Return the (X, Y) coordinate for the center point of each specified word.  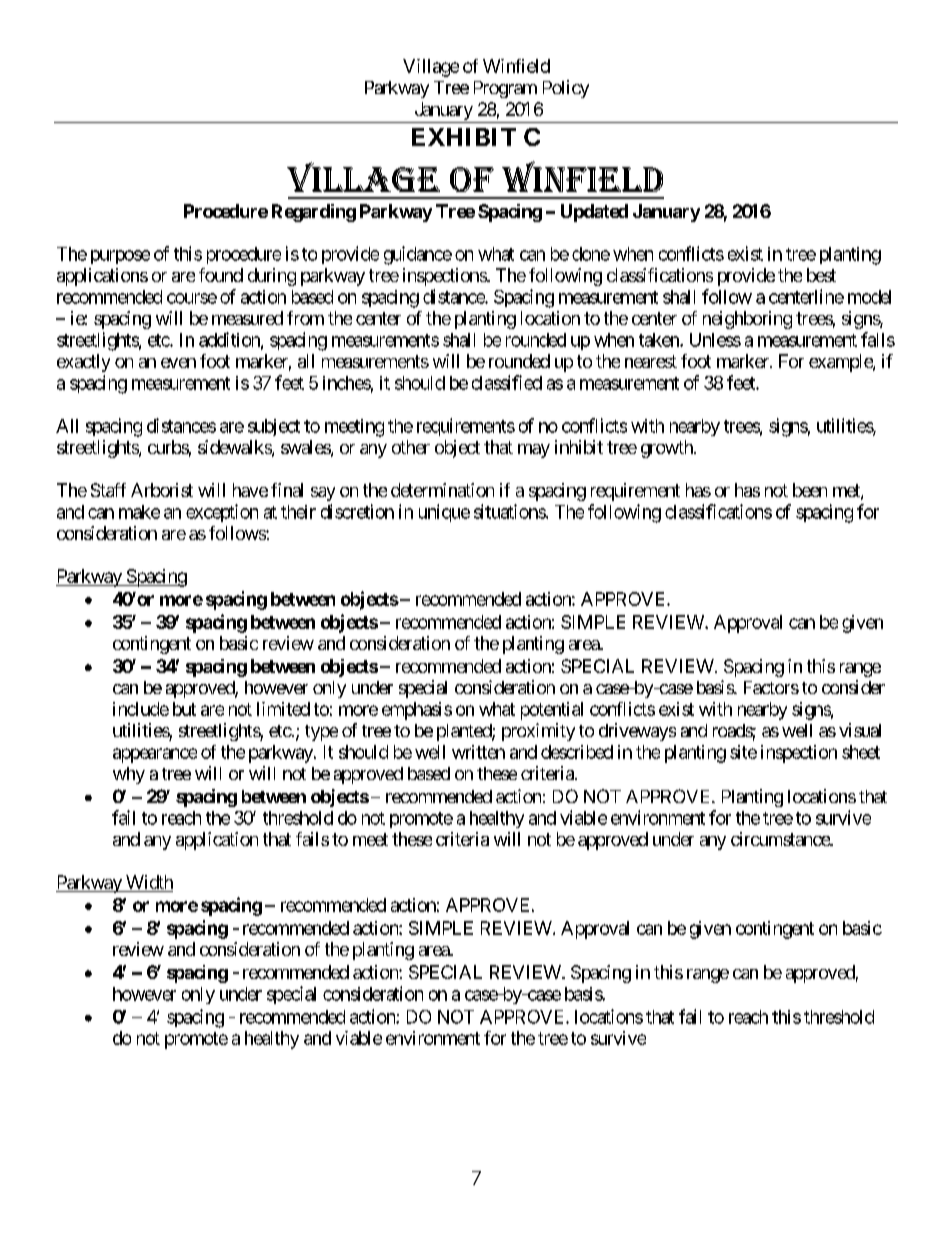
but (184, 709)
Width (148, 883)
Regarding (314, 213)
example (841, 363)
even (178, 363)
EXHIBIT (464, 137)
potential (552, 711)
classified (507, 382)
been (810, 490)
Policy (566, 89)
